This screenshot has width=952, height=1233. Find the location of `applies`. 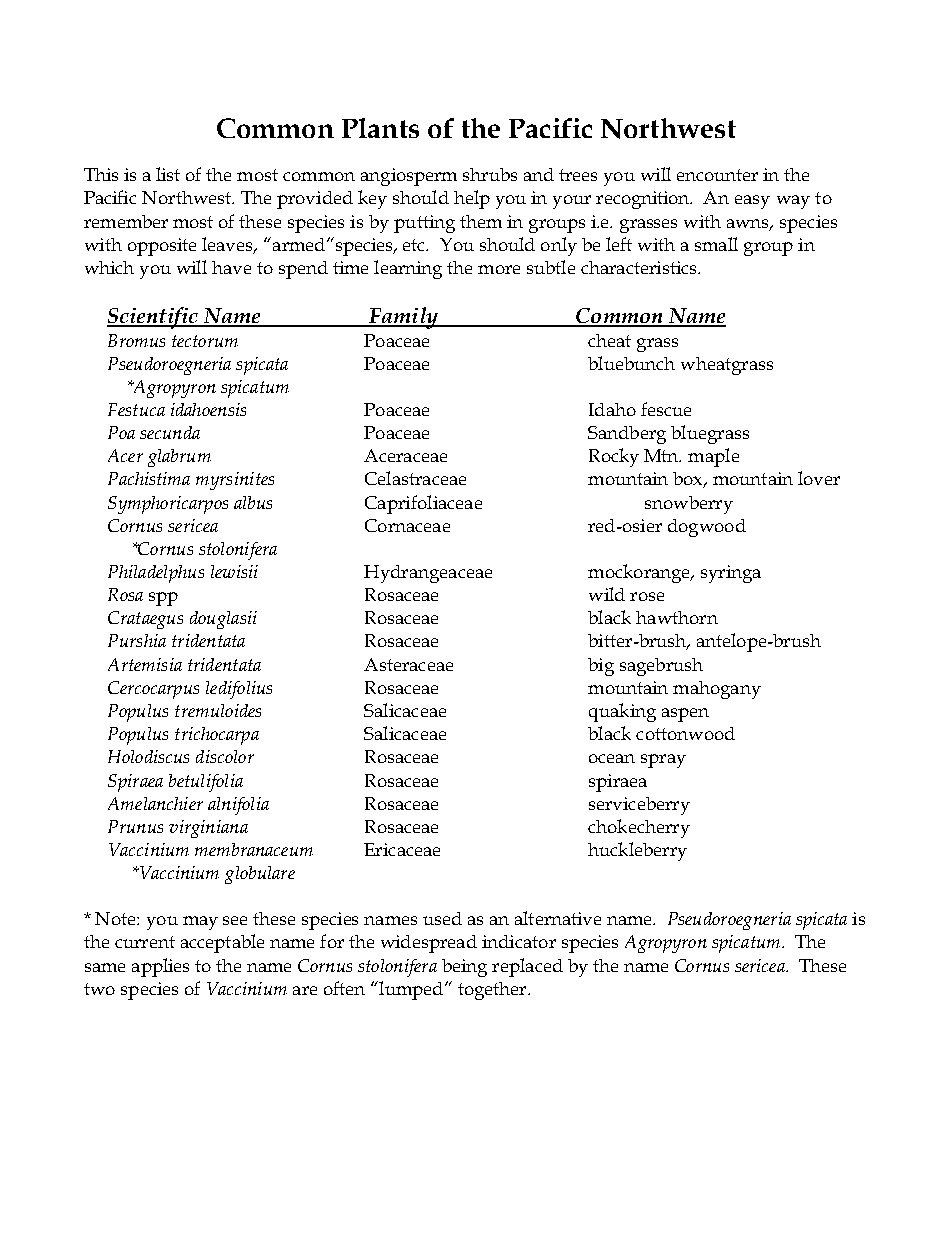

applies is located at coordinates (160, 967).
